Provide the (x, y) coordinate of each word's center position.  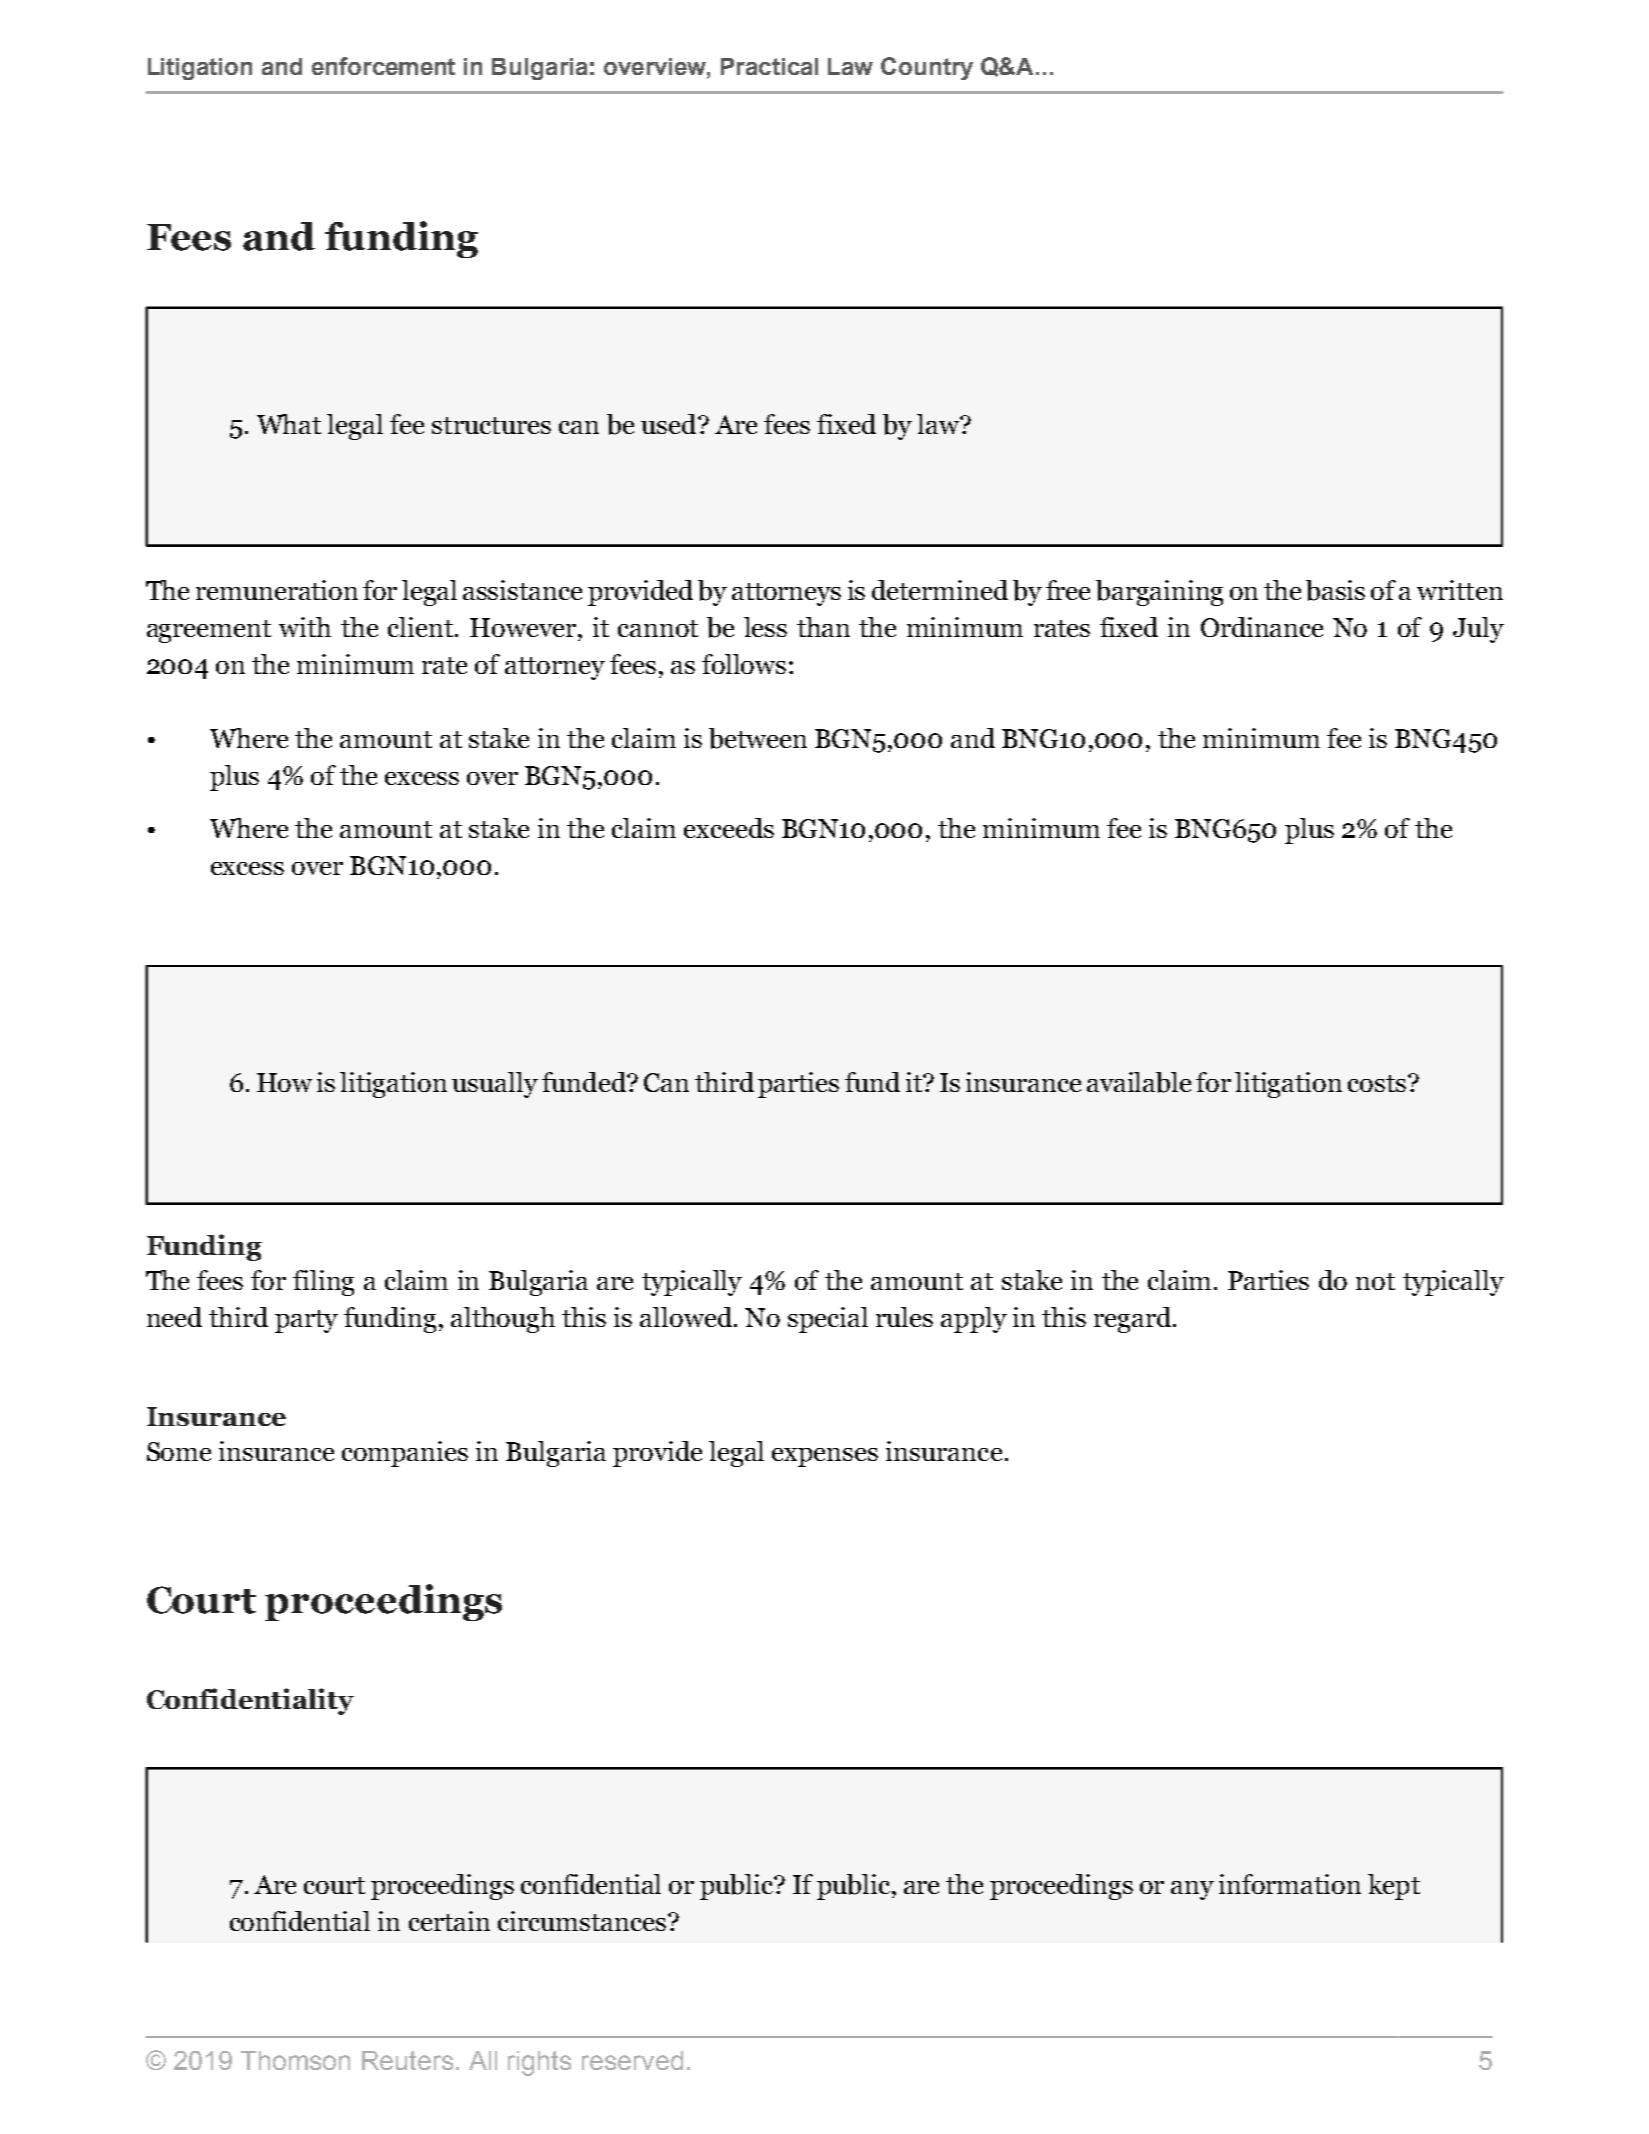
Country (927, 68)
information (1290, 1884)
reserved (632, 2060)
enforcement (383, 66)
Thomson (295, 2060)
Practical (769, 66)
